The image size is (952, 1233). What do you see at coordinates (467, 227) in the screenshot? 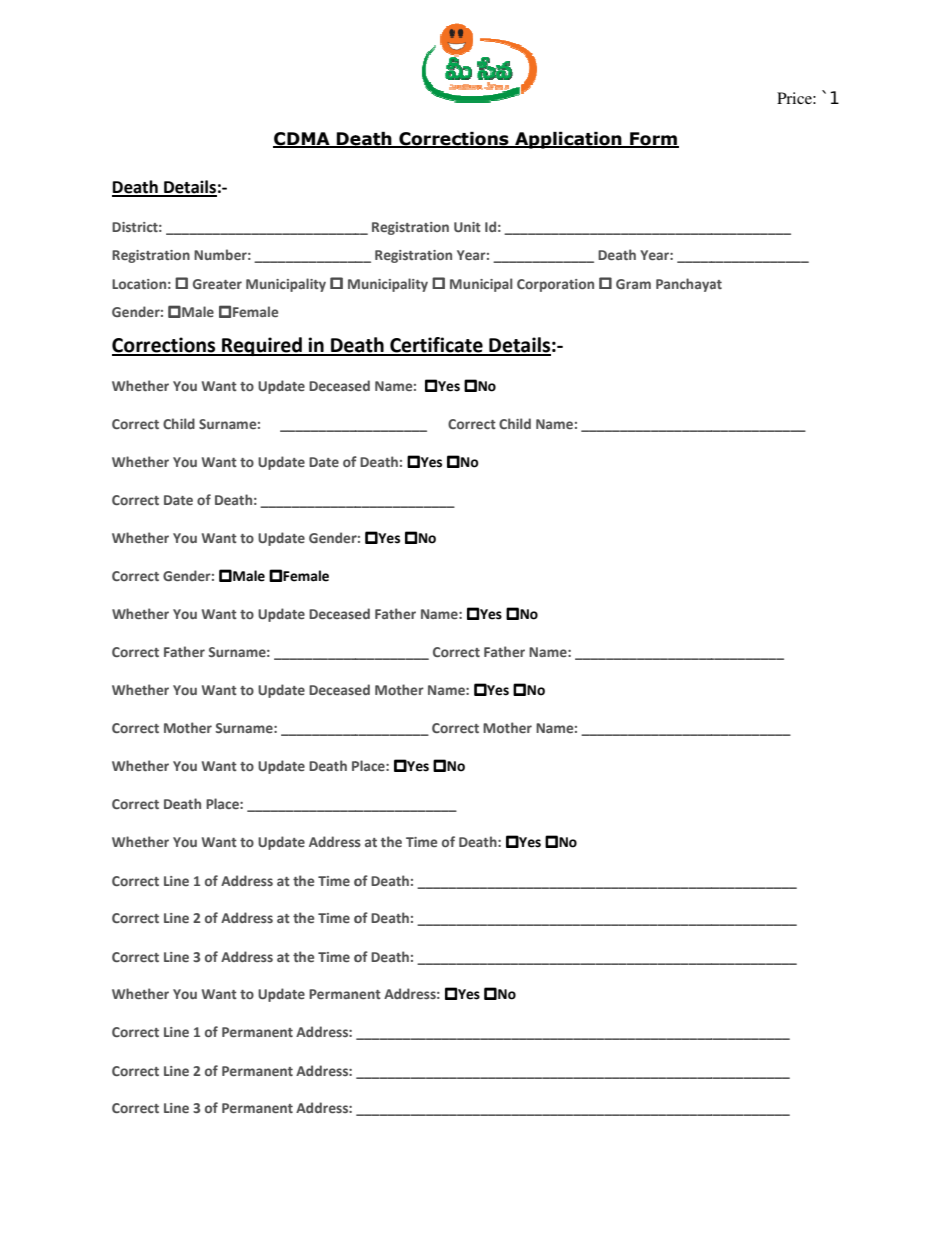
I see `Unit` at bounding box center [467, 227].
